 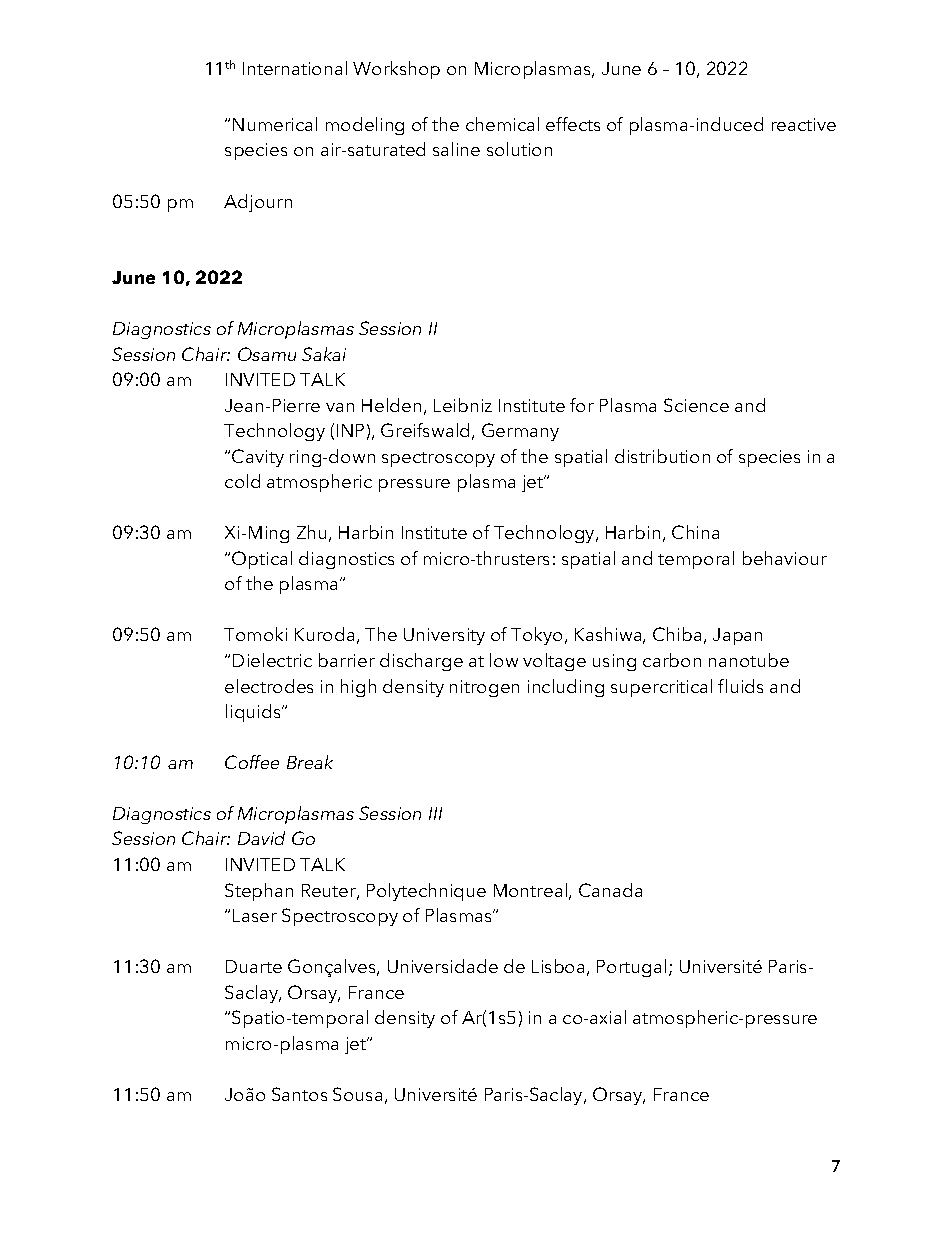 I want to click on reactive, so click(x=804, y=124).
